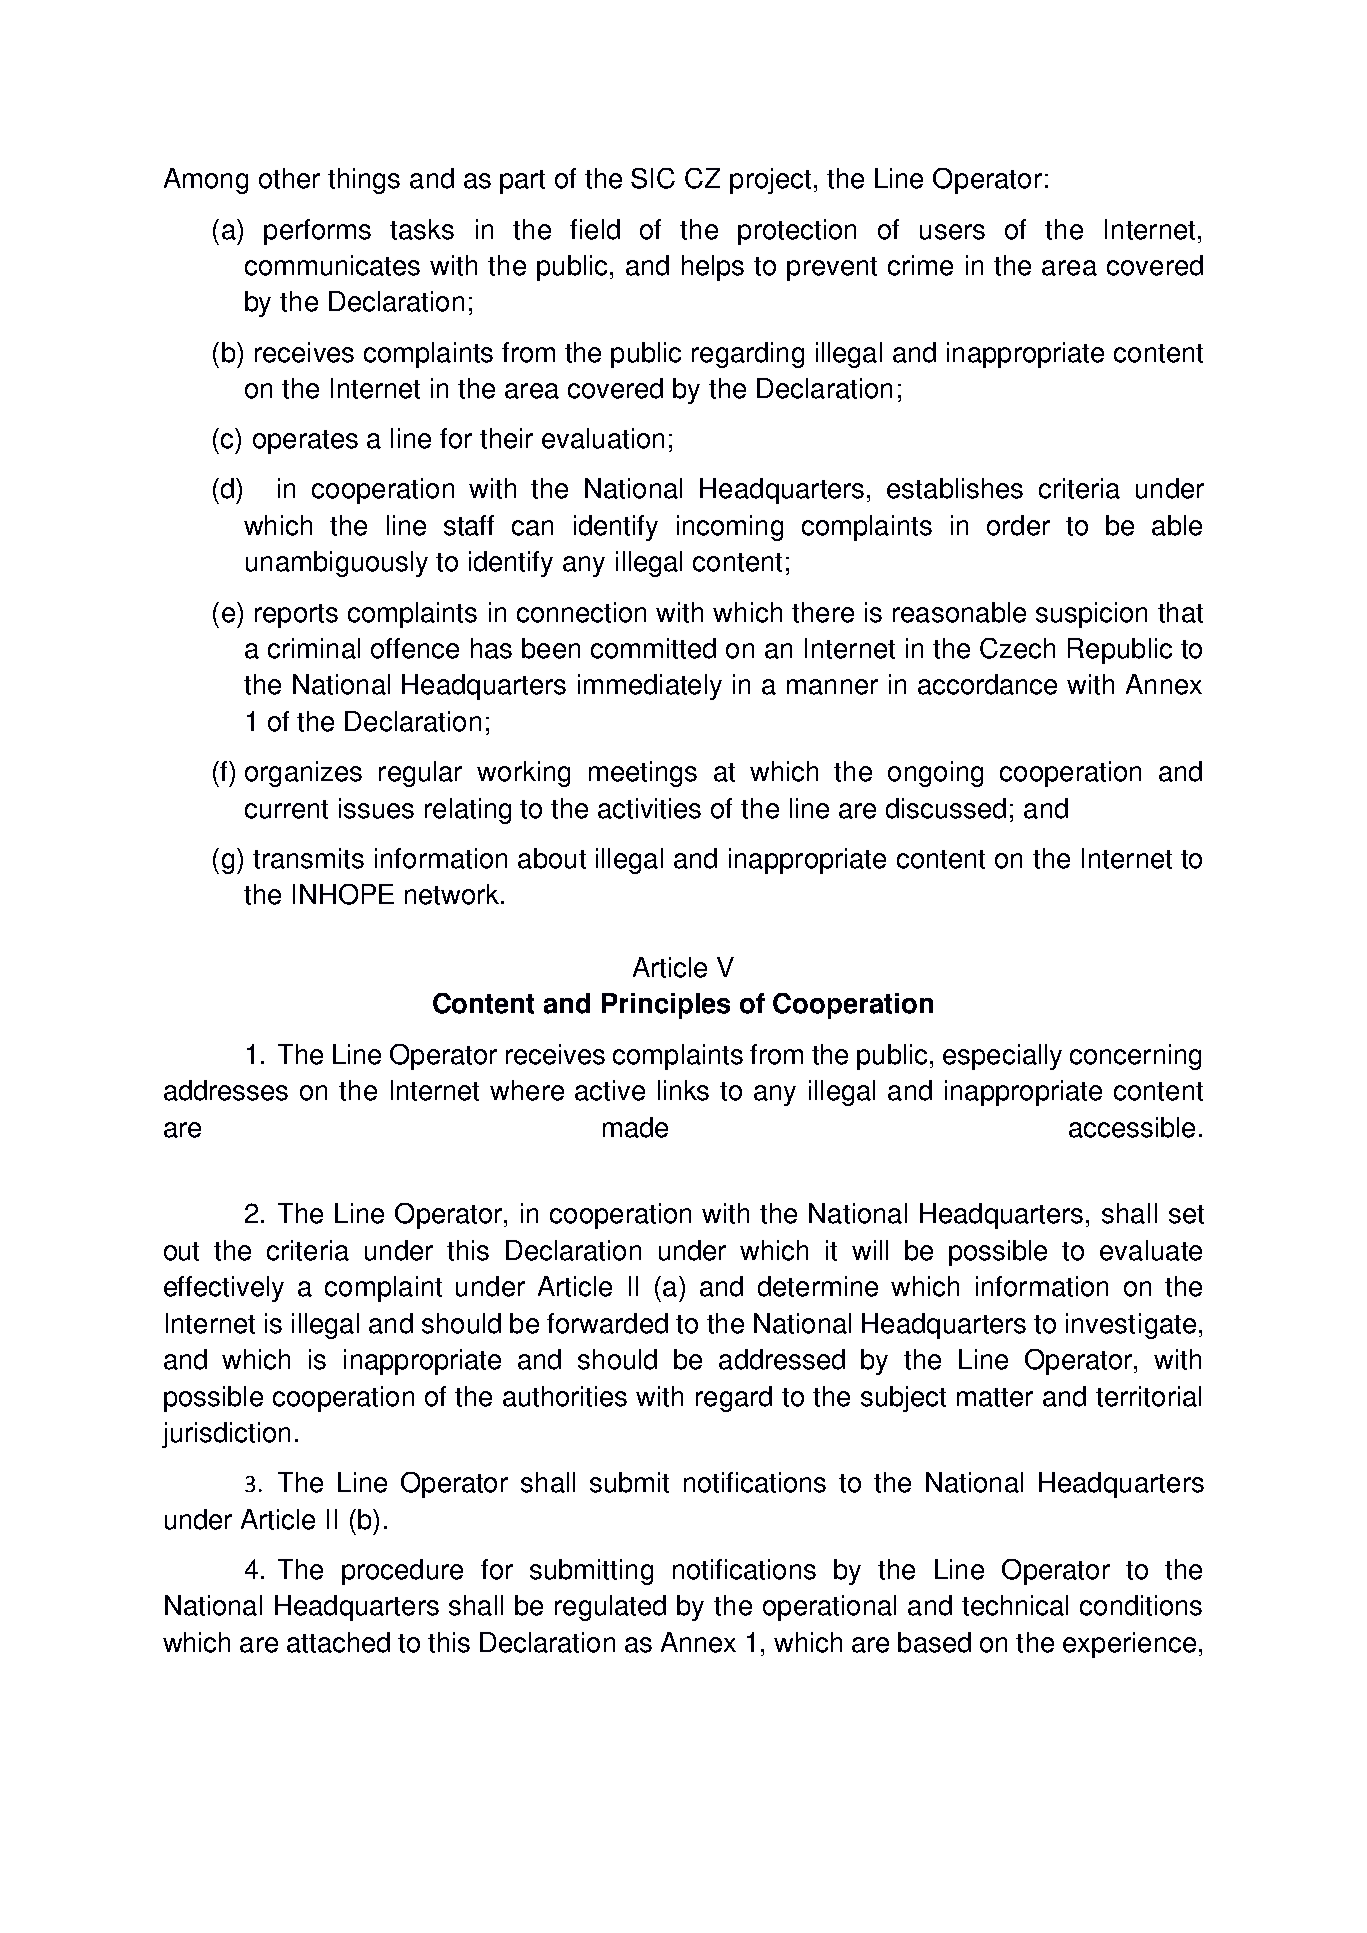 The width and height of the page is (1367, 1933). I want to click on evaluate, so click(1151, 1250).
